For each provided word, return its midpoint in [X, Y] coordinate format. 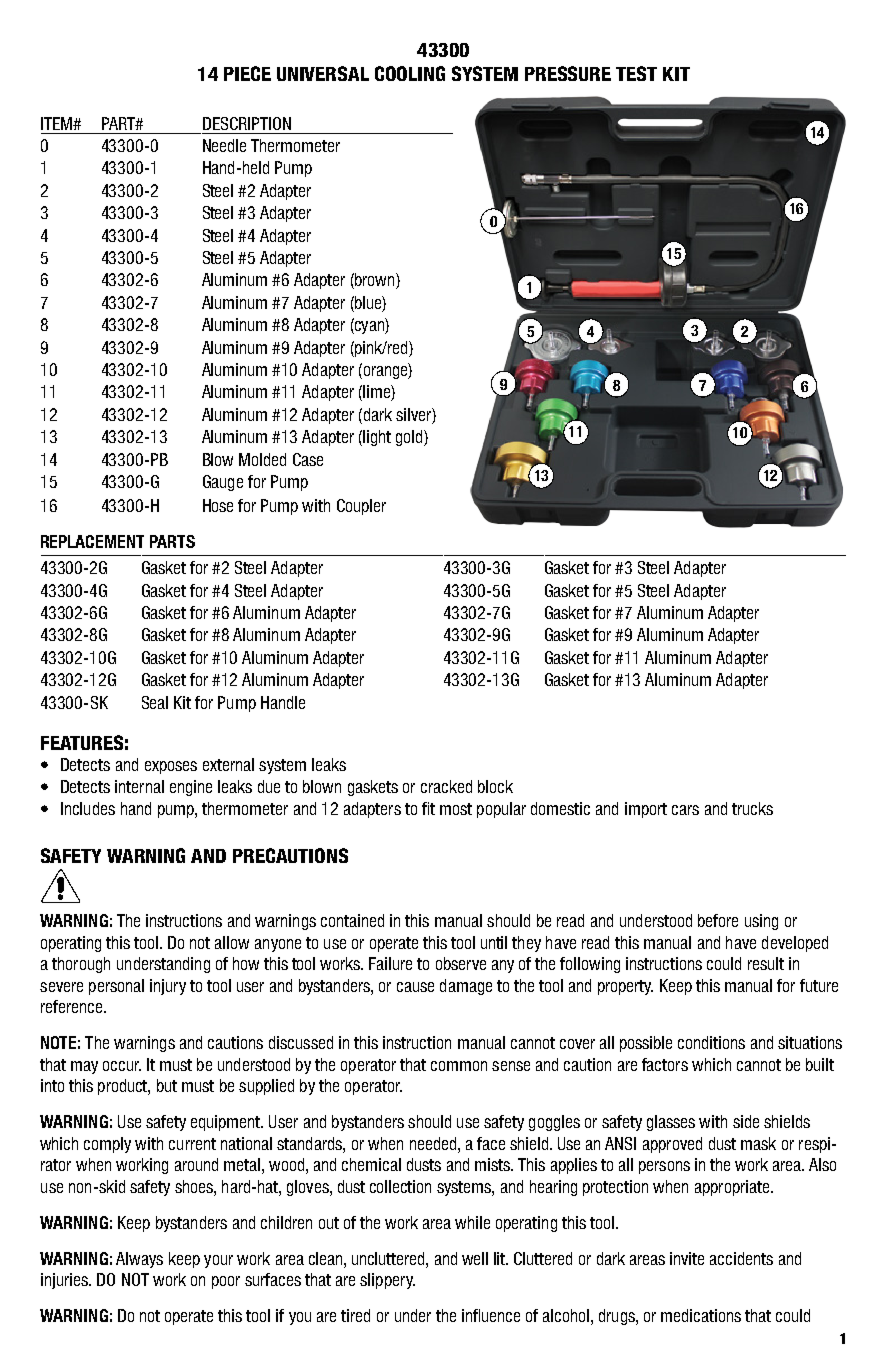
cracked [446, 786]
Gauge [223, 483]
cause [415, 987]
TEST [636, 73]
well [475, 1258]
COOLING [410, 73]
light [376, 438]
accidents [741, 1258]
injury [168, 987]
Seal [155, 702]
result [766, 963]
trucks [752, 808]
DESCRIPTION [247, 123]
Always [139, 1260]
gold [410, 438]
